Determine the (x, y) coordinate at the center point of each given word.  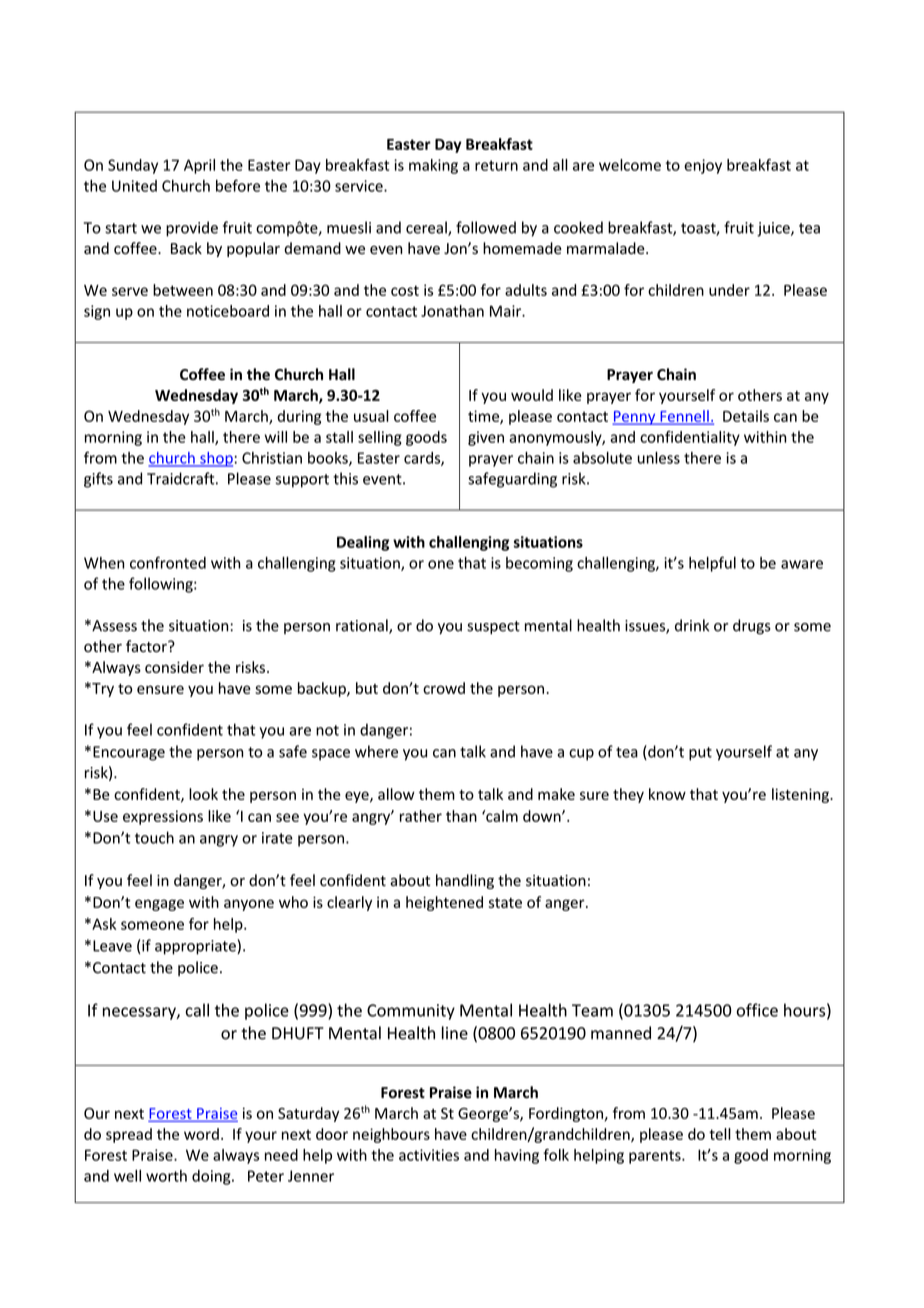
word (201, 1134)
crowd (444, 688)
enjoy (703, 166)
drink (692, 625)
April (199, 166)
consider (174, 667)
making (433, 166)
